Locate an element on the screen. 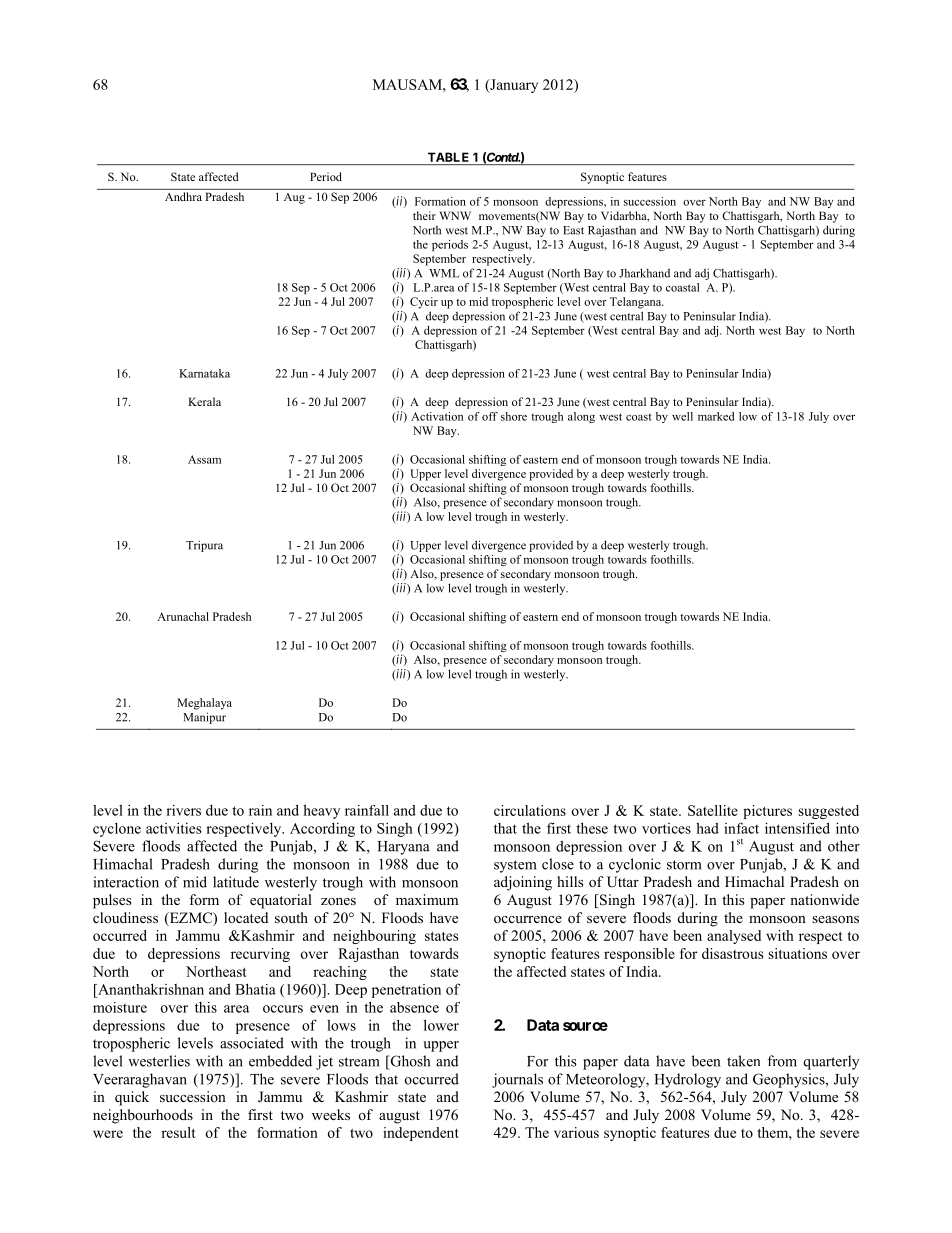 The height and width of the screenshot is (1233, 952). pictures is located at coordinates (767, 812).
